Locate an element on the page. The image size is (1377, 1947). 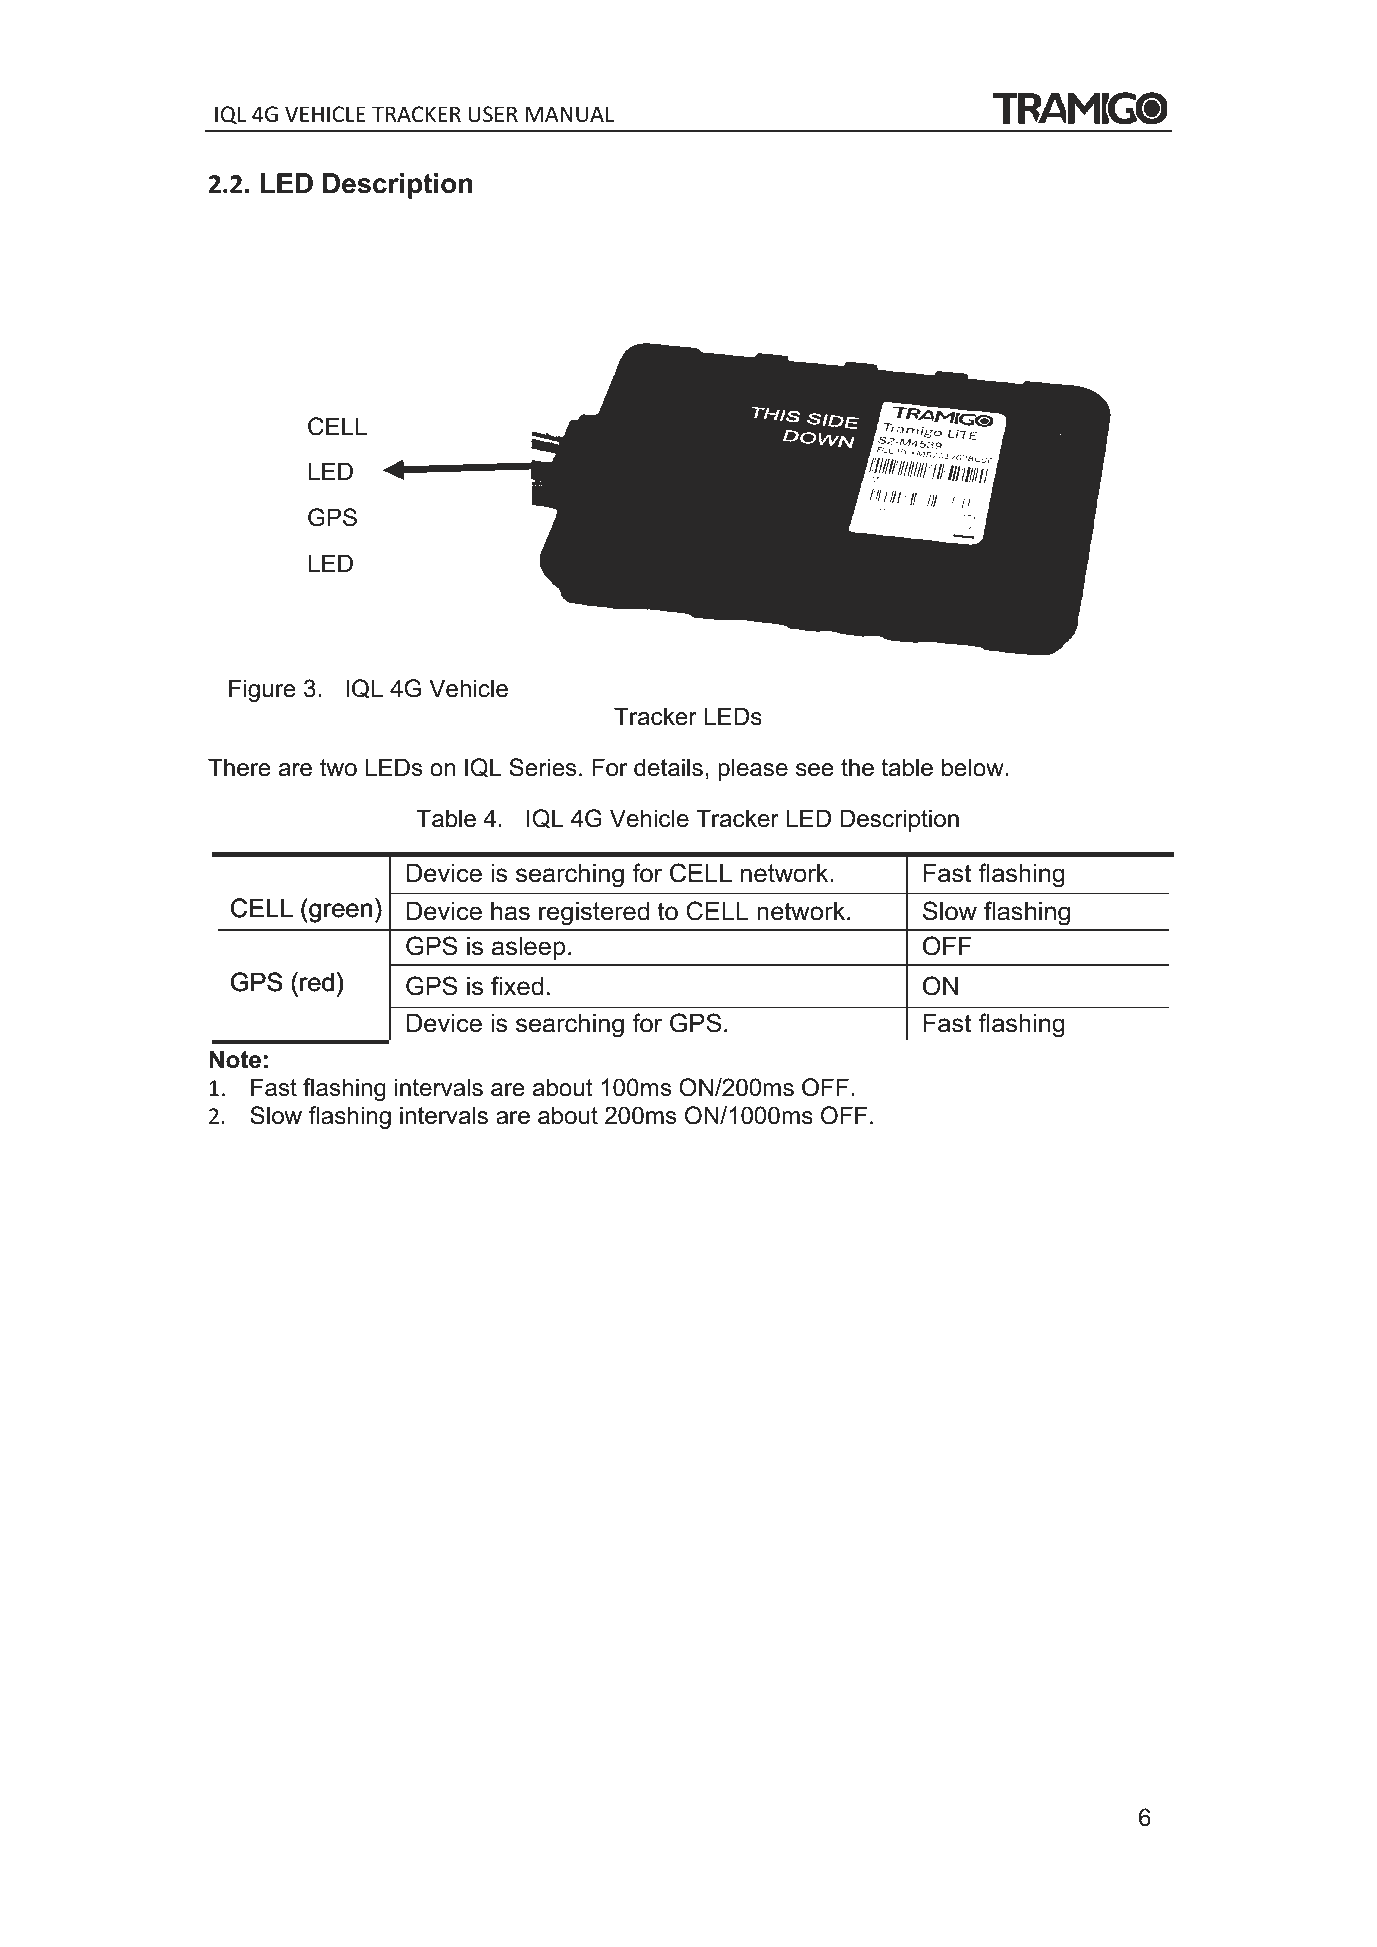
see is located at coordinates (815, 770).
